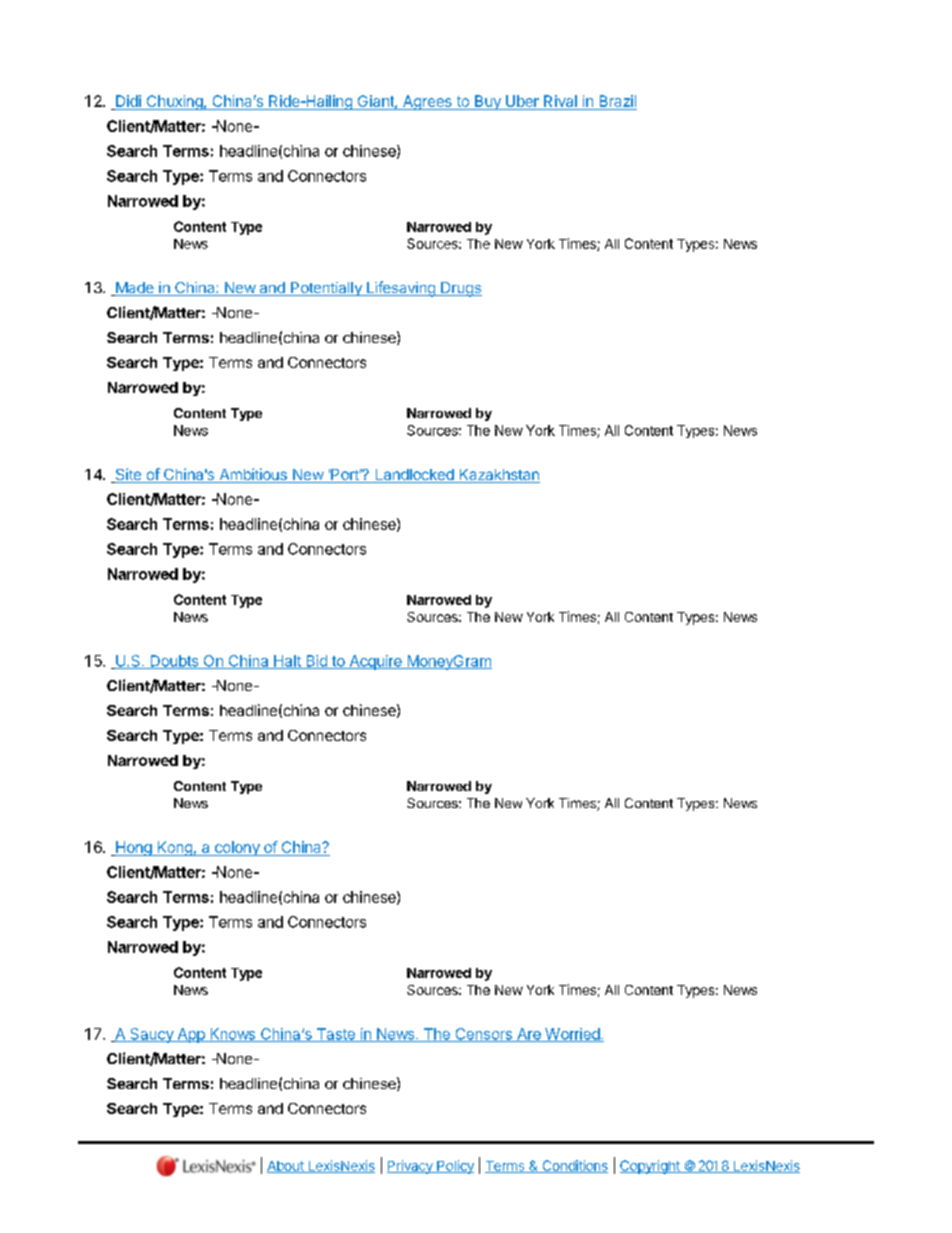 Image resolution: width=952 pixels, height=1233 pixels. Describe the element at coordinates (191, 1035) in the page. I see `App` at that location.
